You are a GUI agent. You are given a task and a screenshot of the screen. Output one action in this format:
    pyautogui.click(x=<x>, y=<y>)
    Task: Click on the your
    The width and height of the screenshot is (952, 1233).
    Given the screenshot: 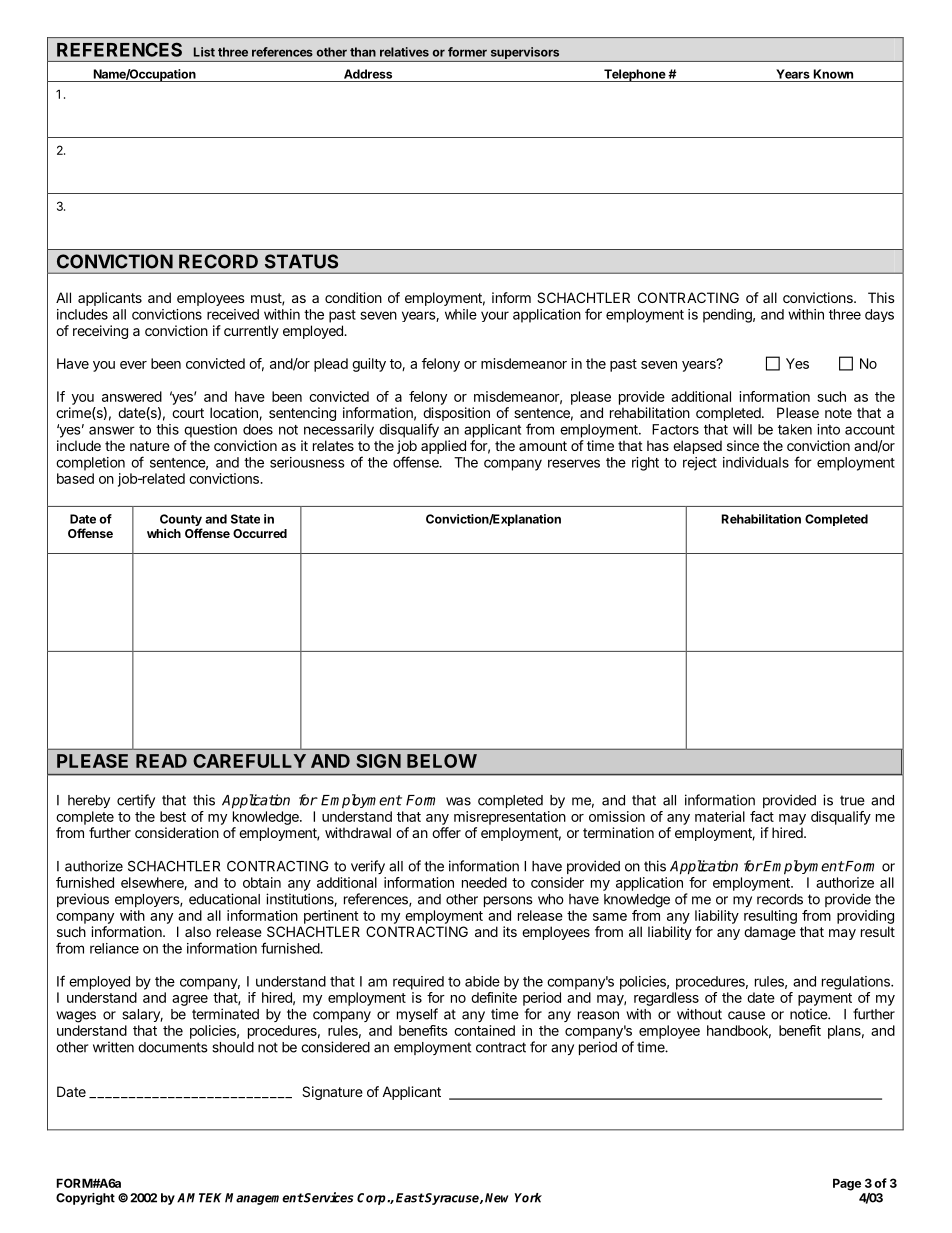 What is the action you would take?
    pyautogui.click(x=495, y=316)
